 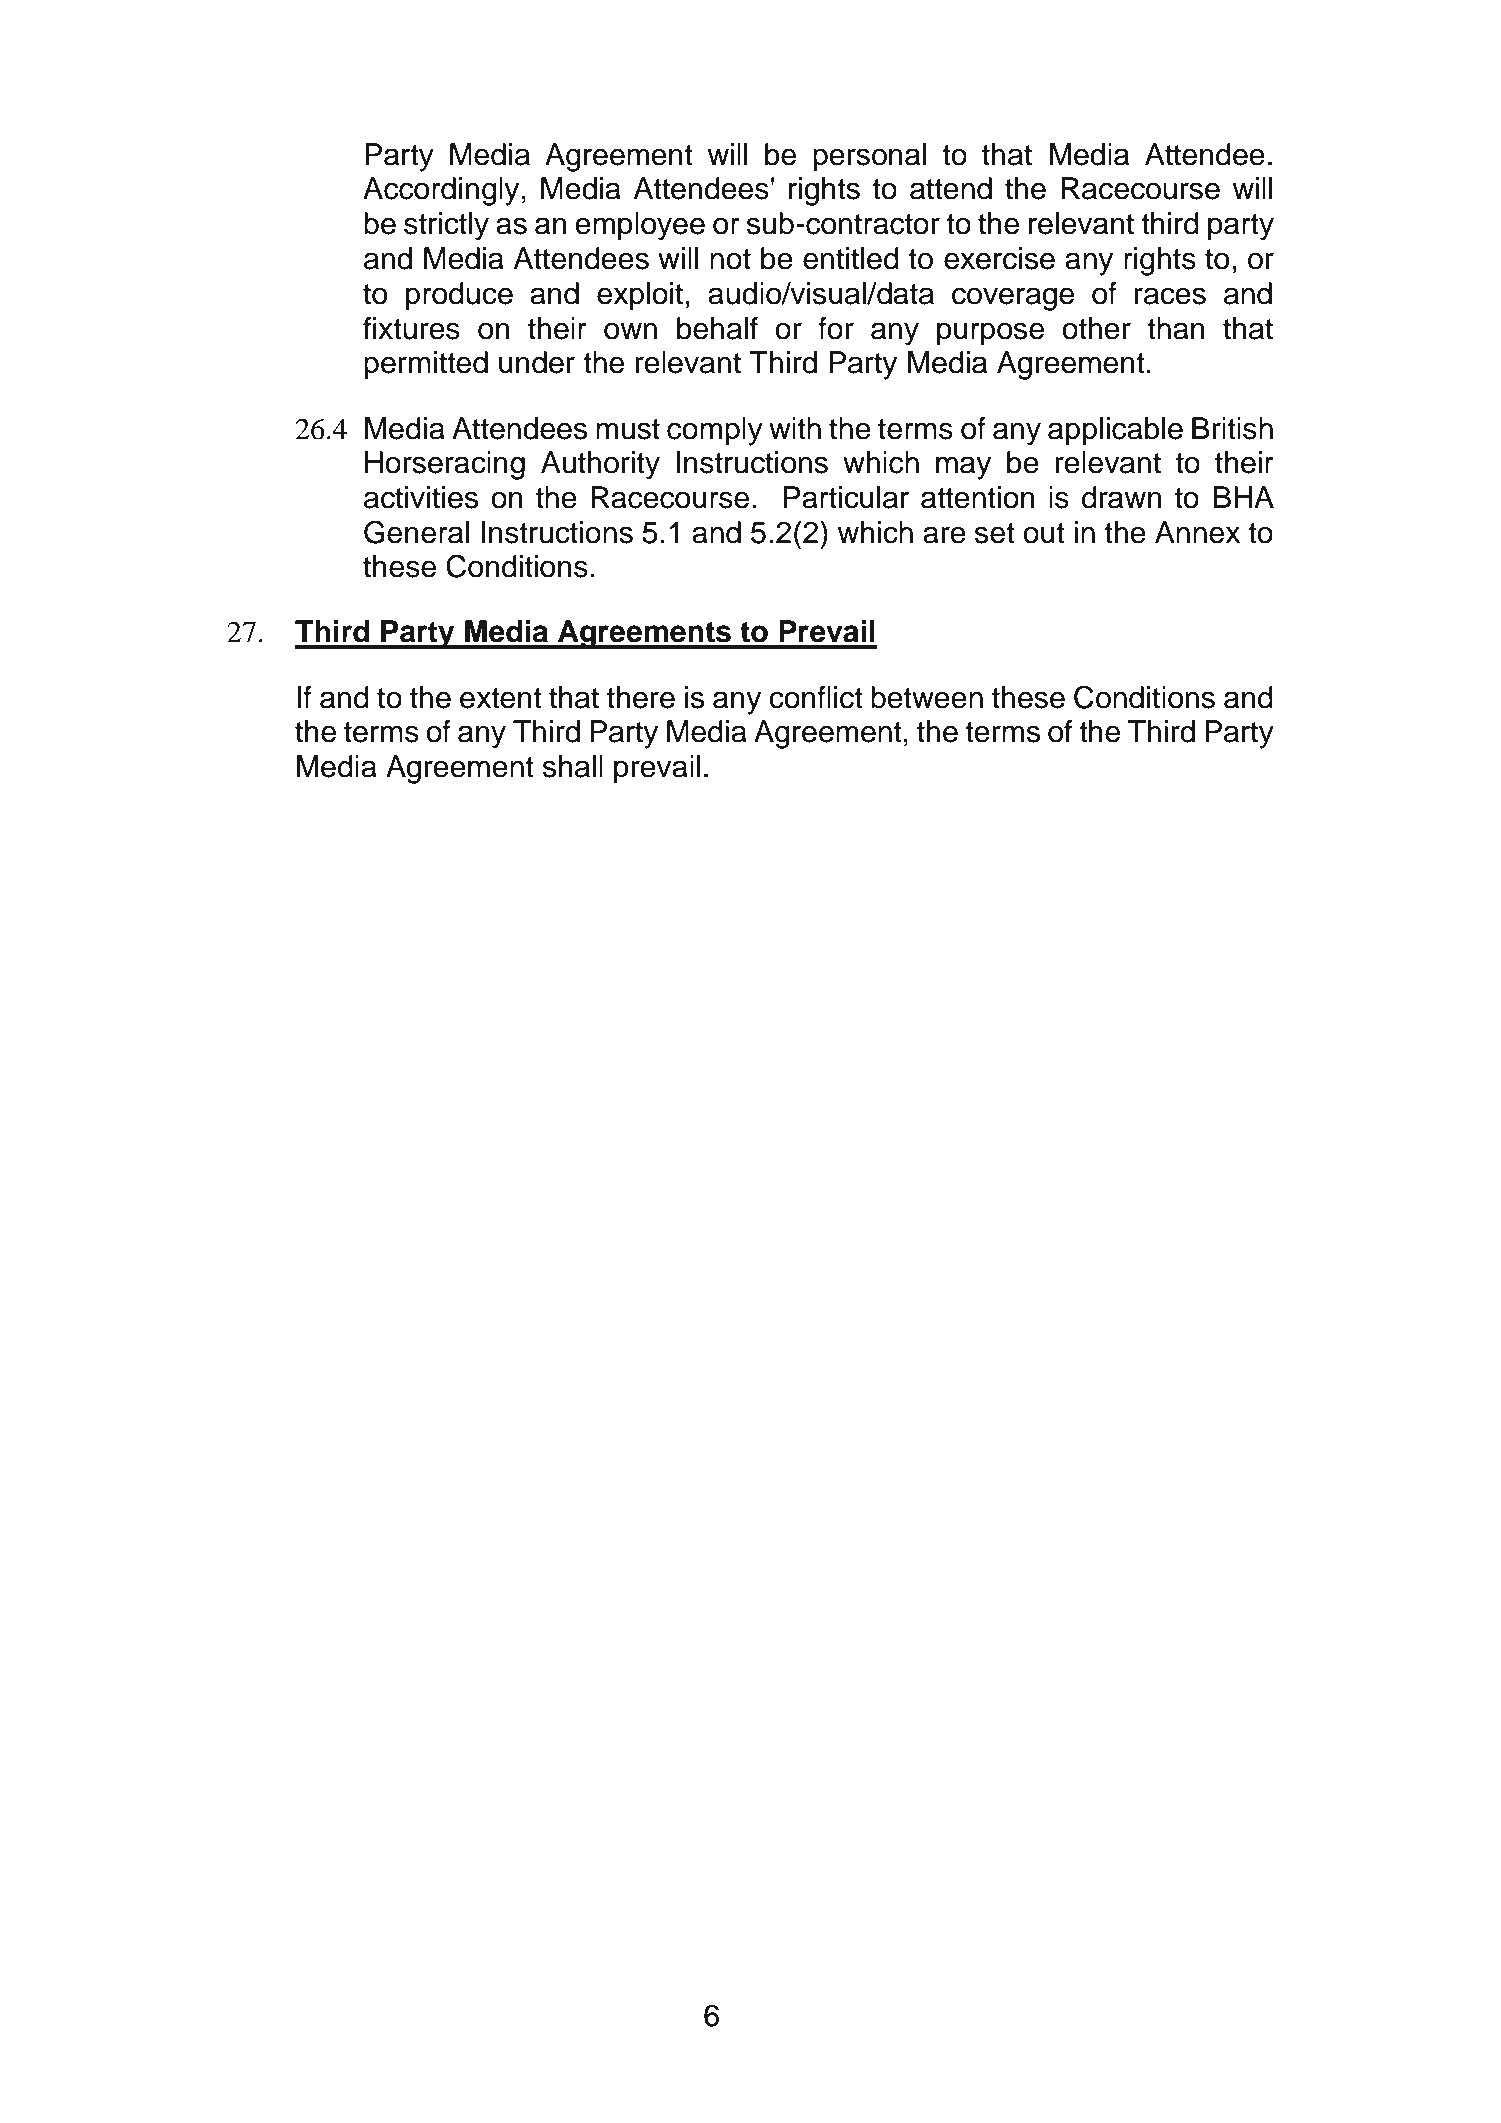 What do you see at coordinates (416, 532) in the page?
I see `General` at bounding box center [416, 532].
